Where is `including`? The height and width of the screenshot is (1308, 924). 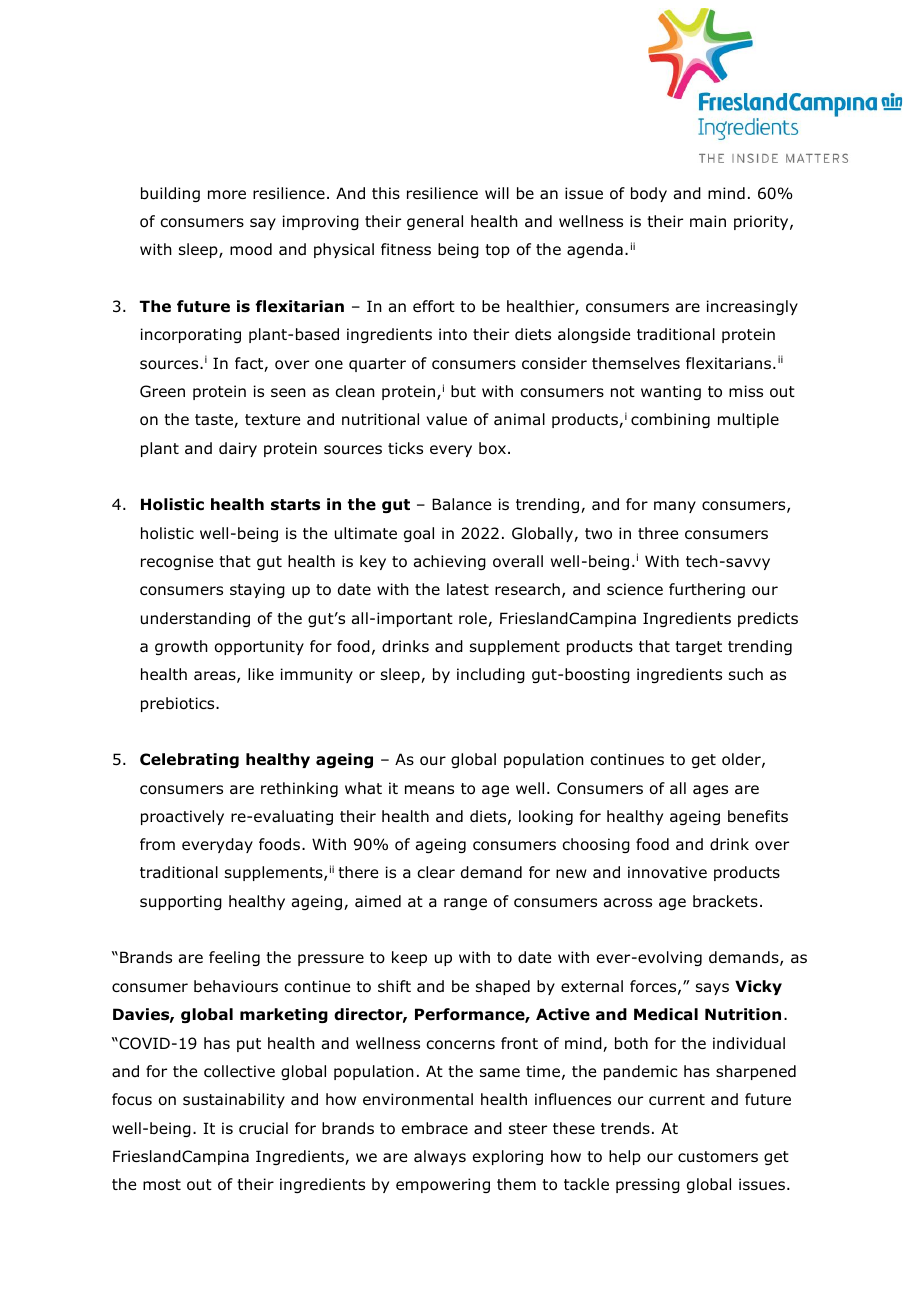 including is located at coordinates (491, 675).
